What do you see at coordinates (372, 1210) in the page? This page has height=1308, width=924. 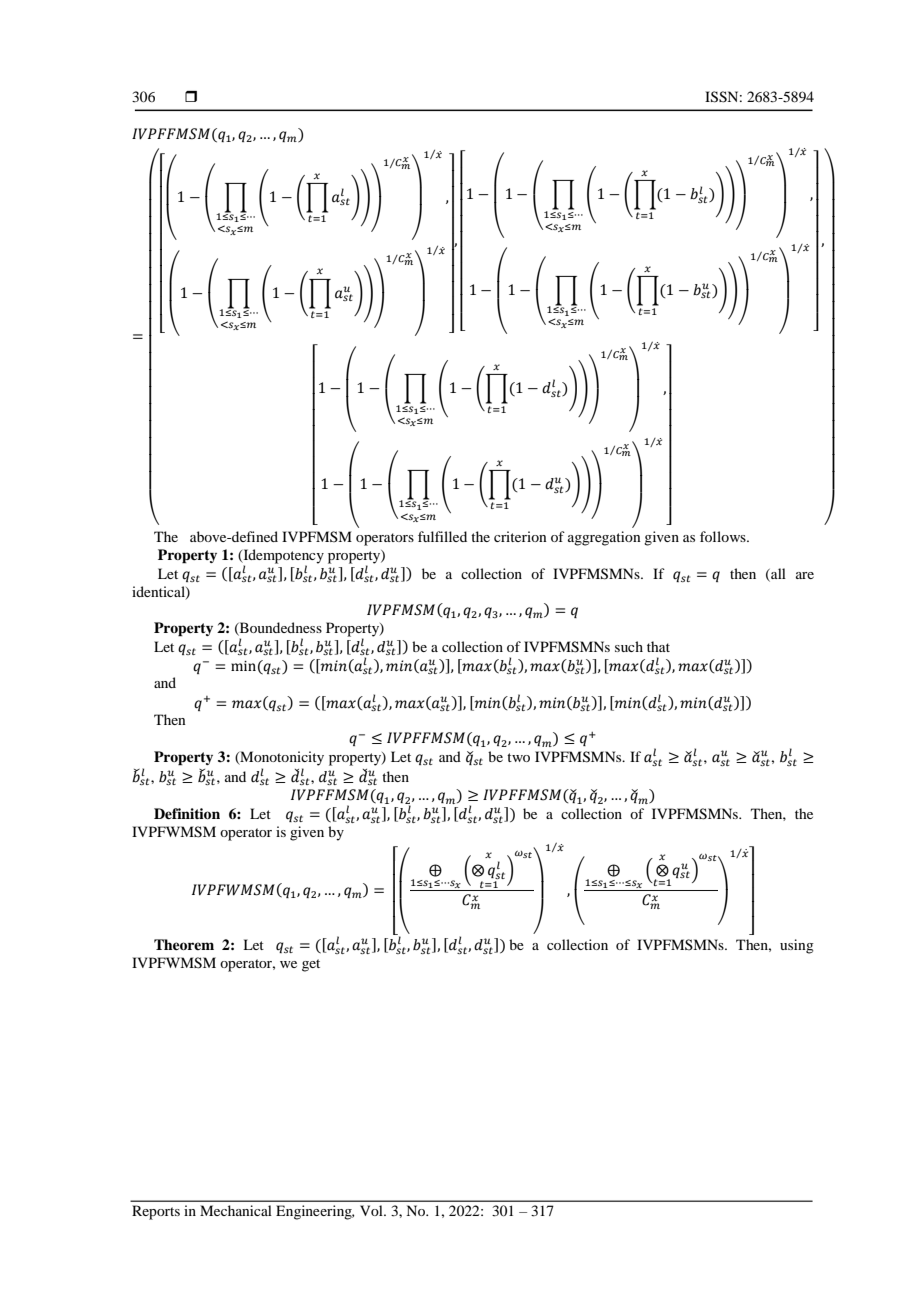 I see `Vol` at bounding box center [372, 1210].
